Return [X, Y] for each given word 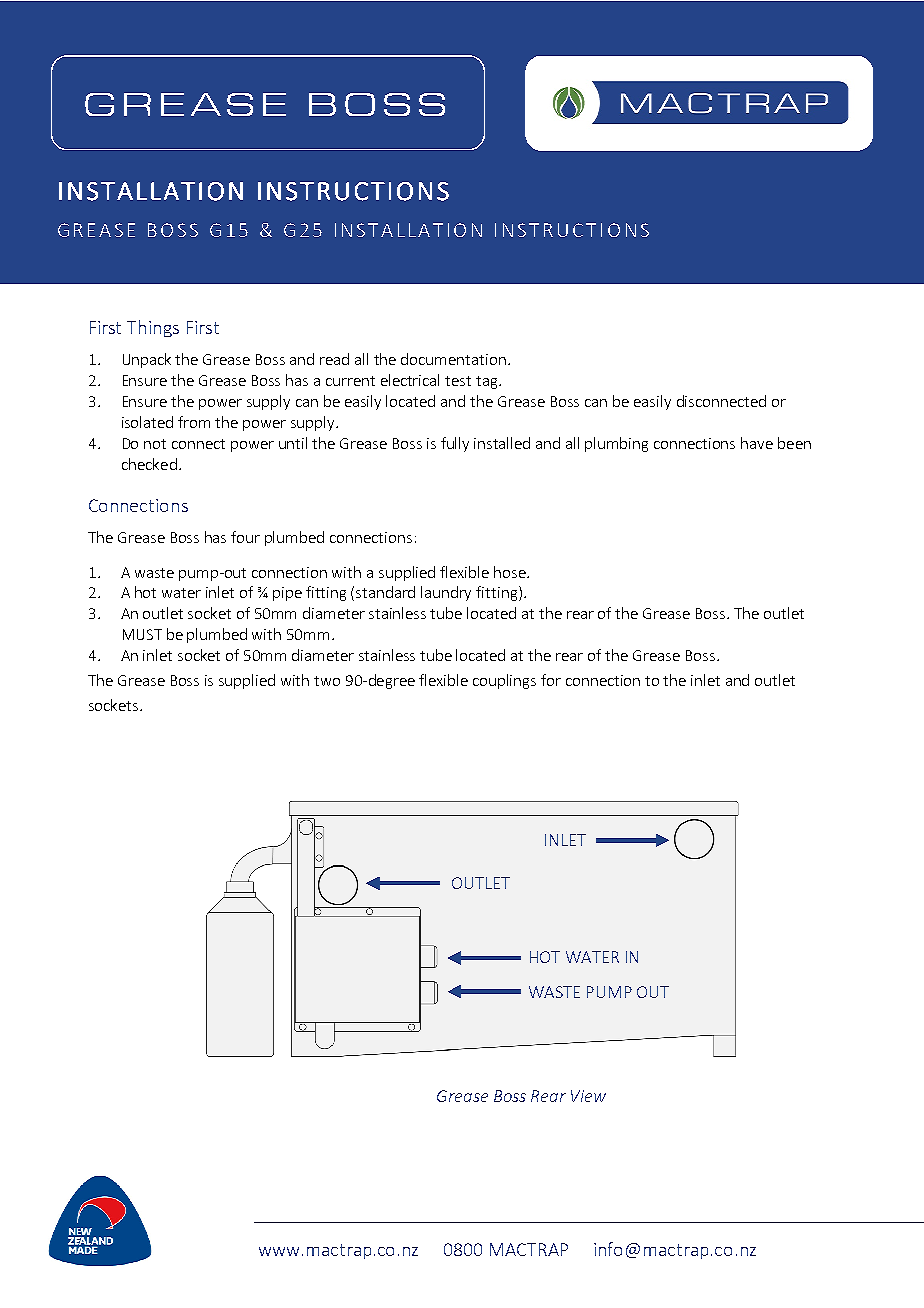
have [757, 443]
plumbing [616, 444]
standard [385, 592]
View [588, 1096]
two [327, 681]
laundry [446, 593]
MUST [142, 634]
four [245, 537]
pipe [287, 594]
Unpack [147, 360]
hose [511, 572]
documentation [453, 359]
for [551, 680]
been [794, 443]
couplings [504, 681]
